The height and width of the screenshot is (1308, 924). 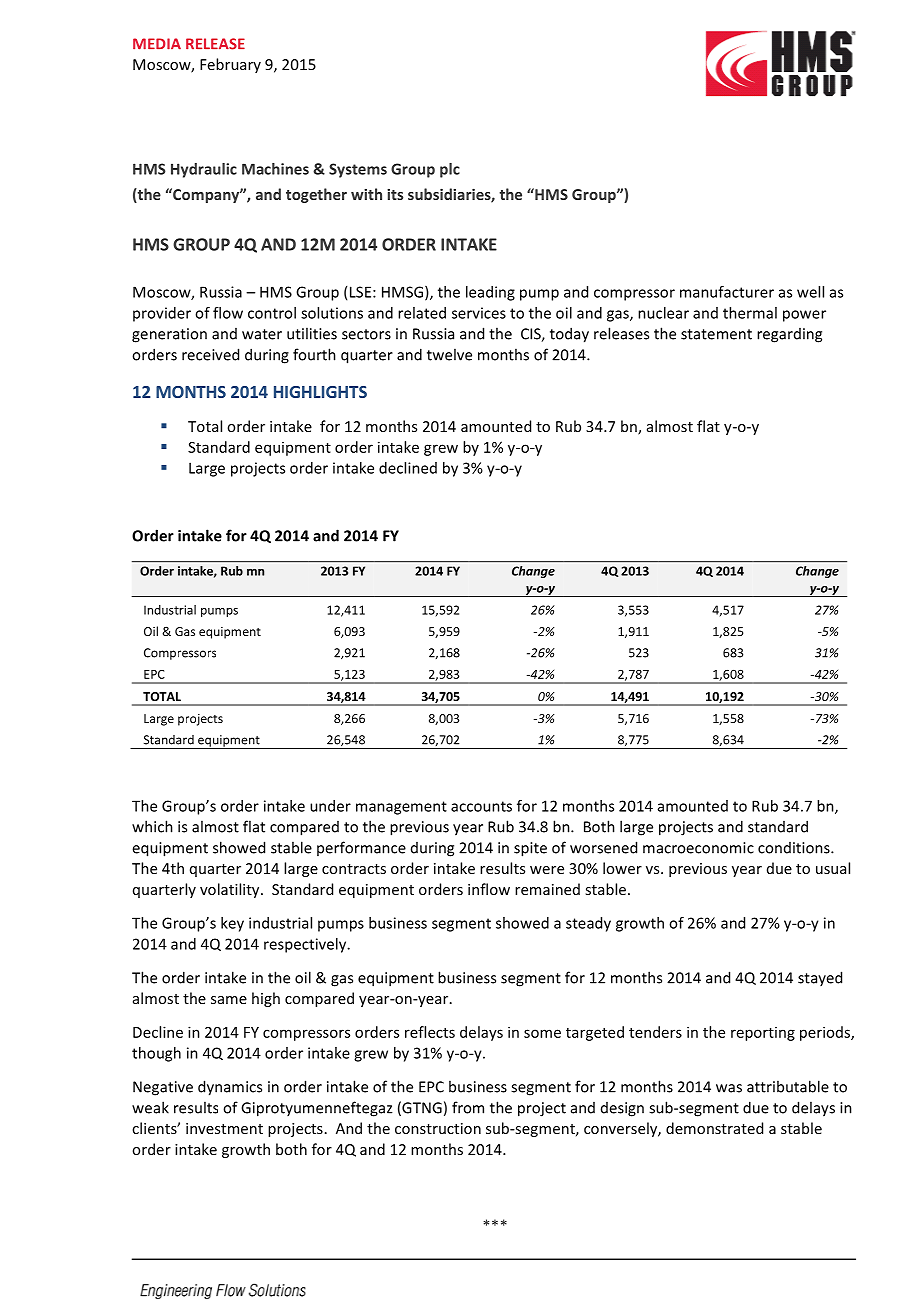 I want to click on accounts, so click(x=481, y=806).
